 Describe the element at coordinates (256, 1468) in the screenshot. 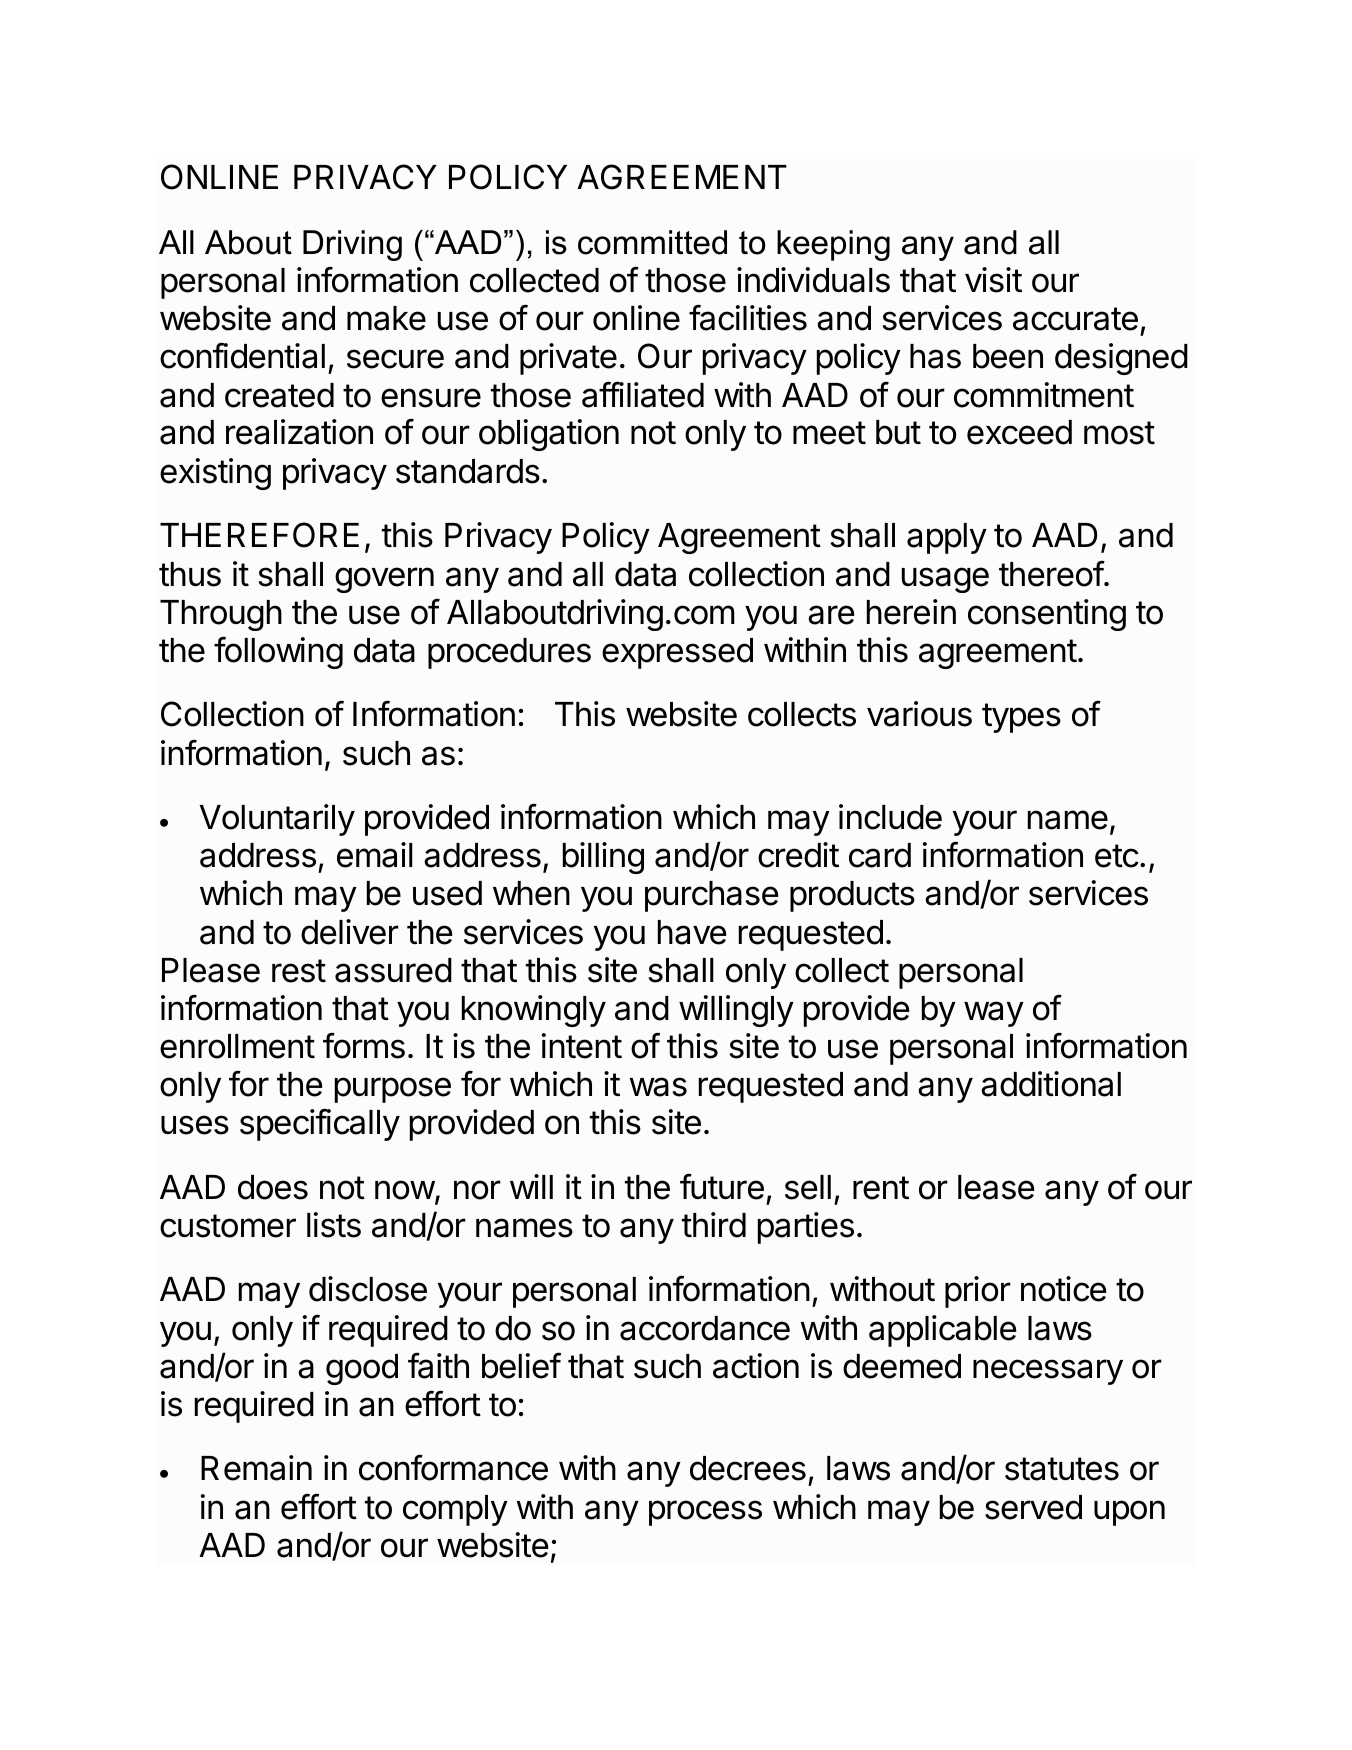

I see `Remain` at that location.
